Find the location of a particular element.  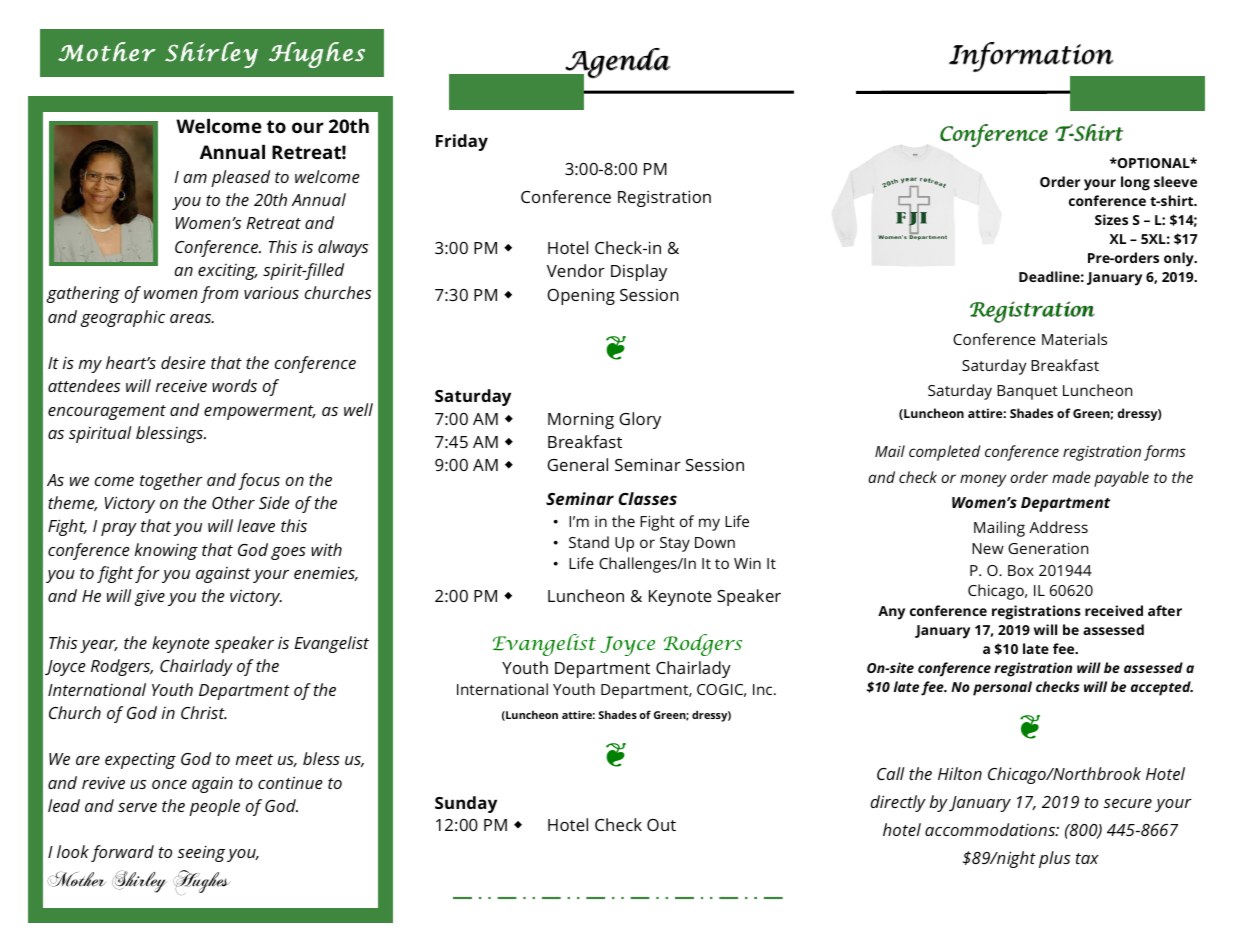

Information is located at coordinates (1031, 57).
